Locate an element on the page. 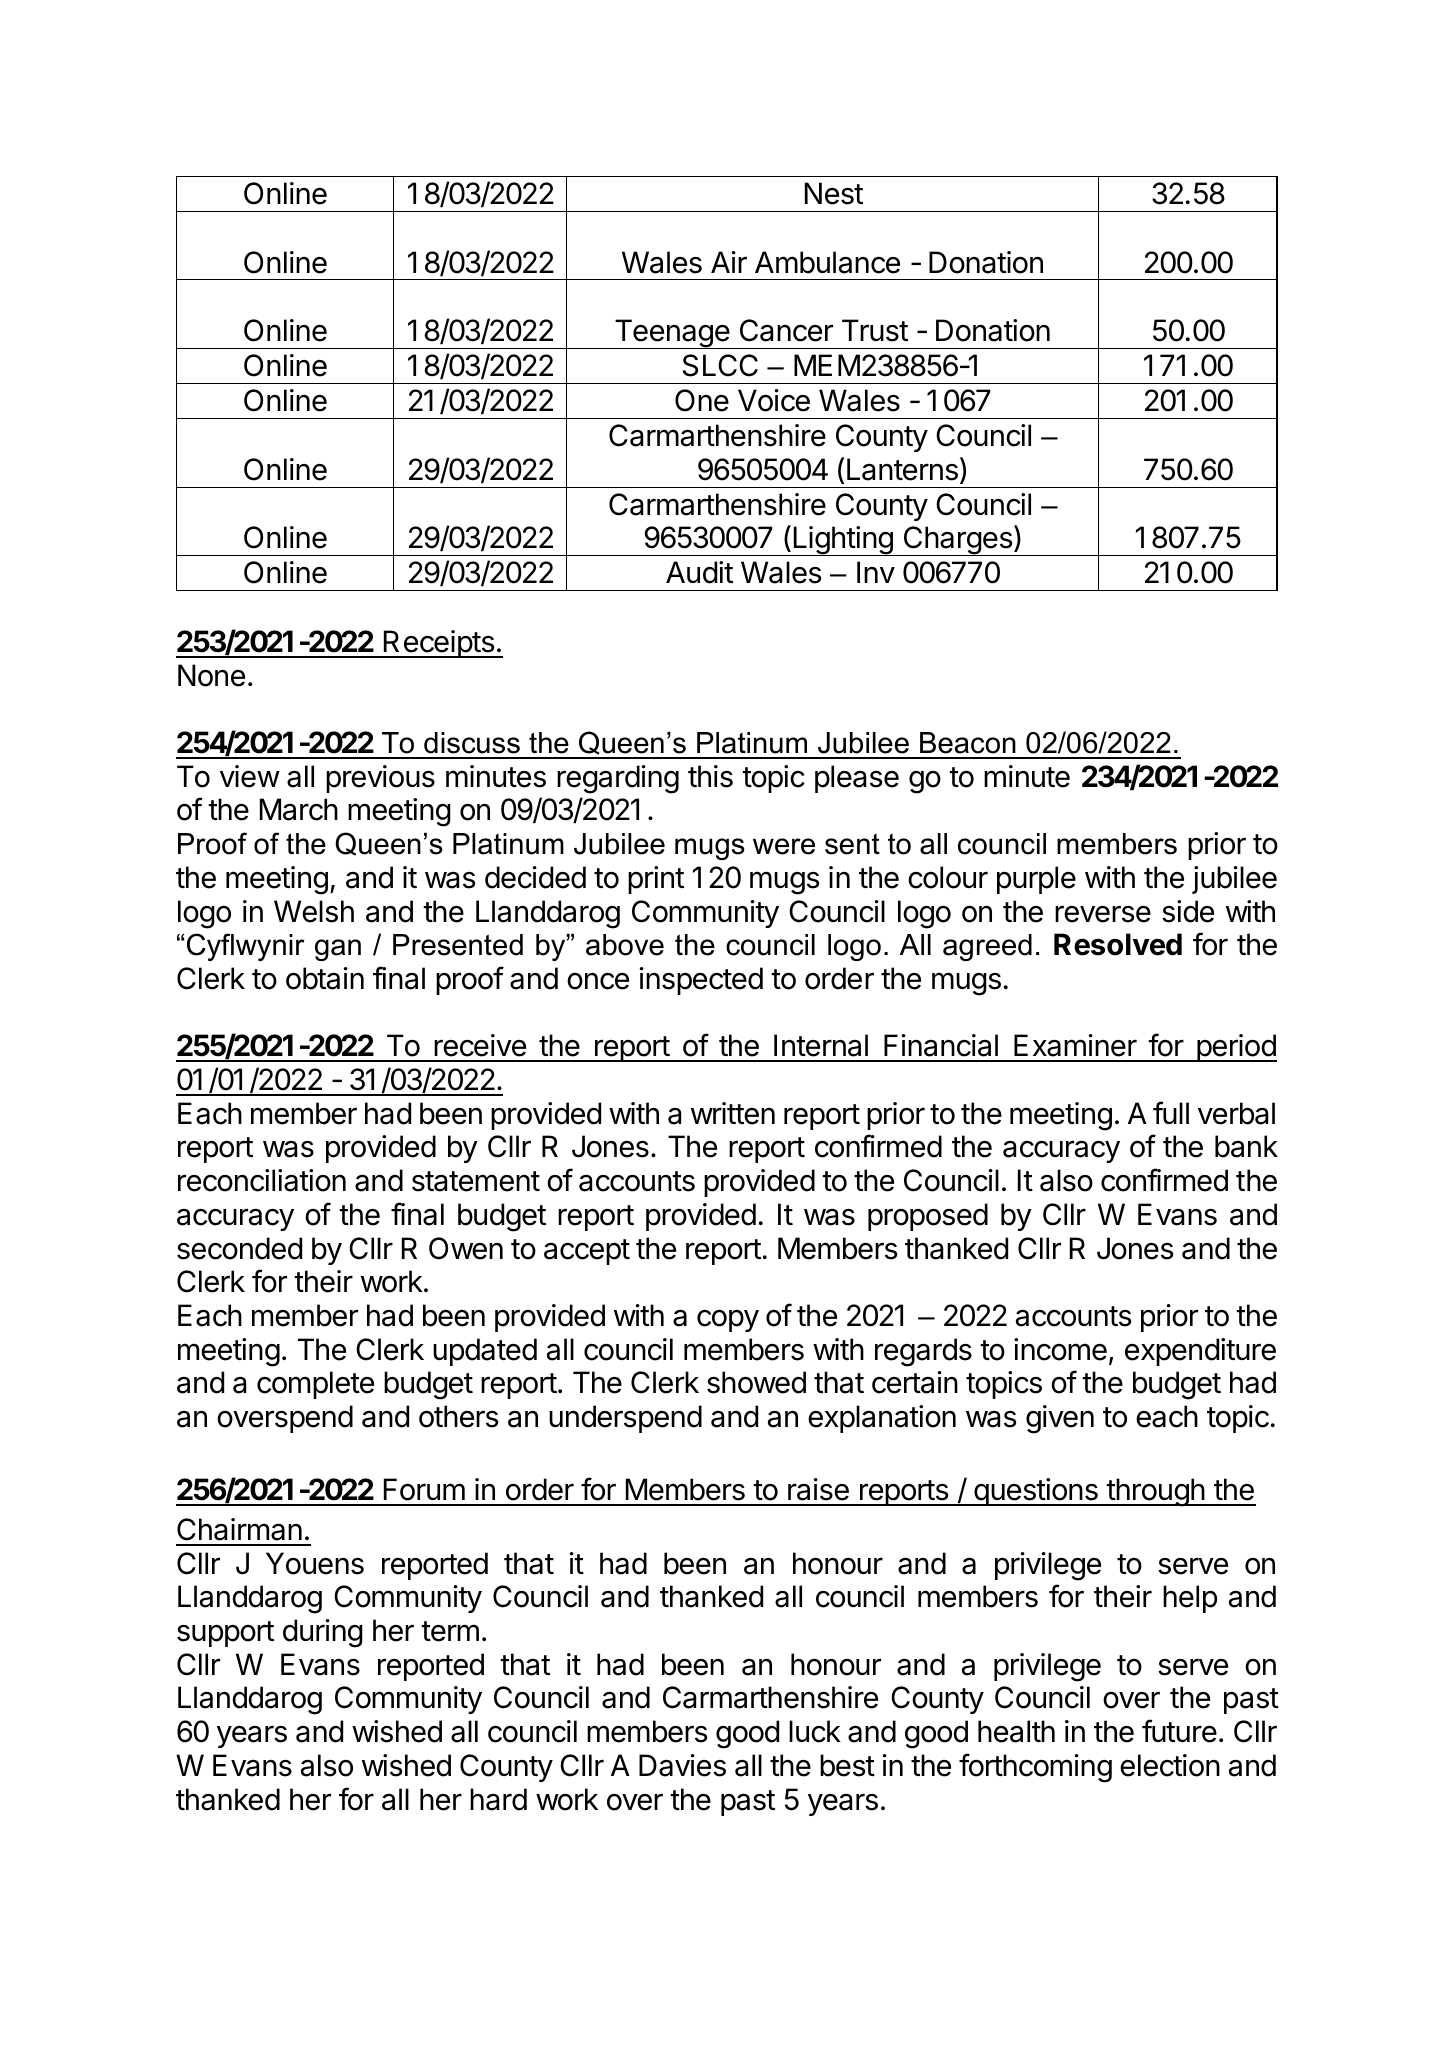 The width and height of the document is (1453, 2056). this is located at coordinates (710, 776).
